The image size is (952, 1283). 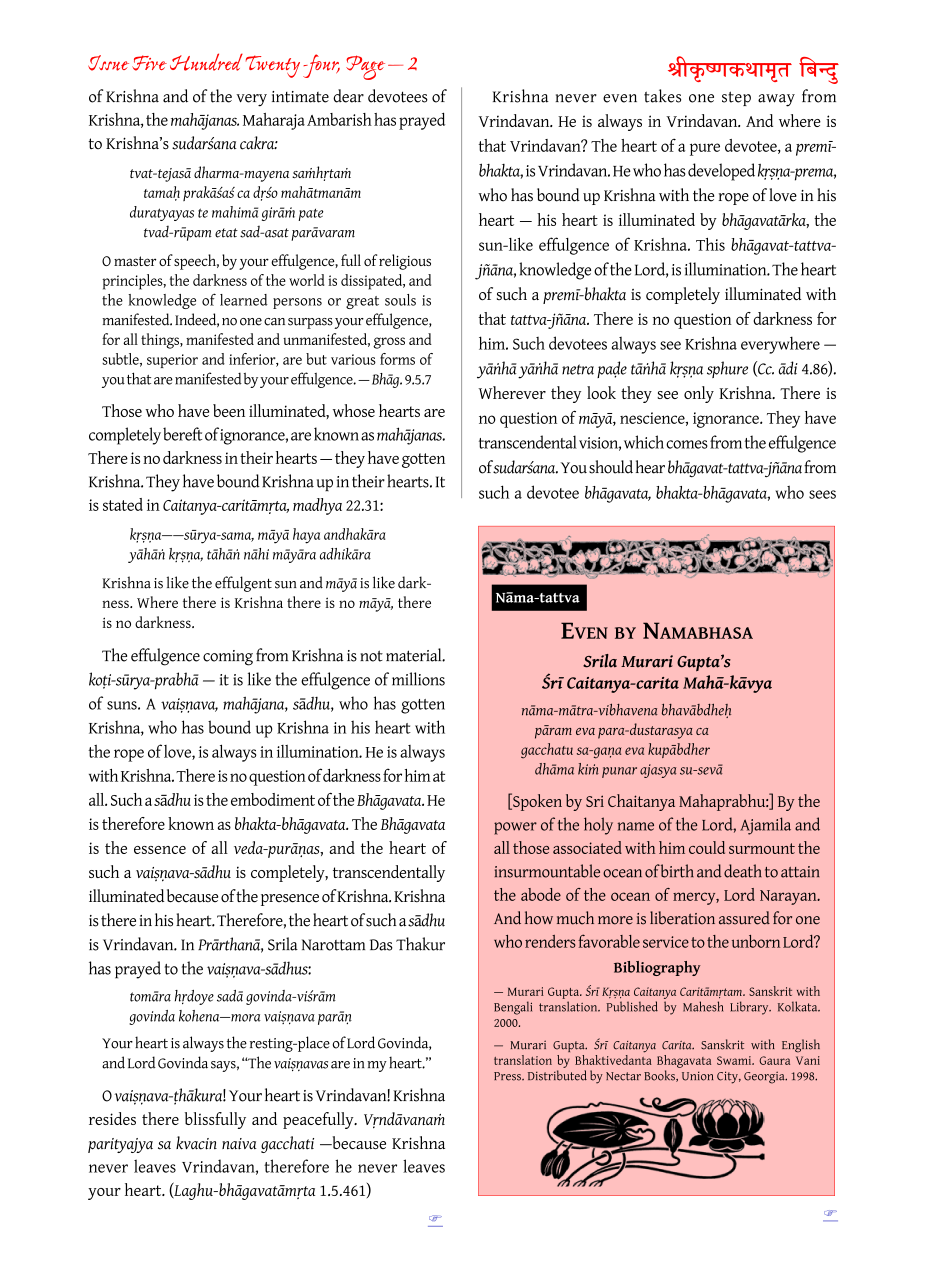 What do you see at coordinates (112, 1118) in the document?
I see `resides` at bounding box center [112, 1118].
